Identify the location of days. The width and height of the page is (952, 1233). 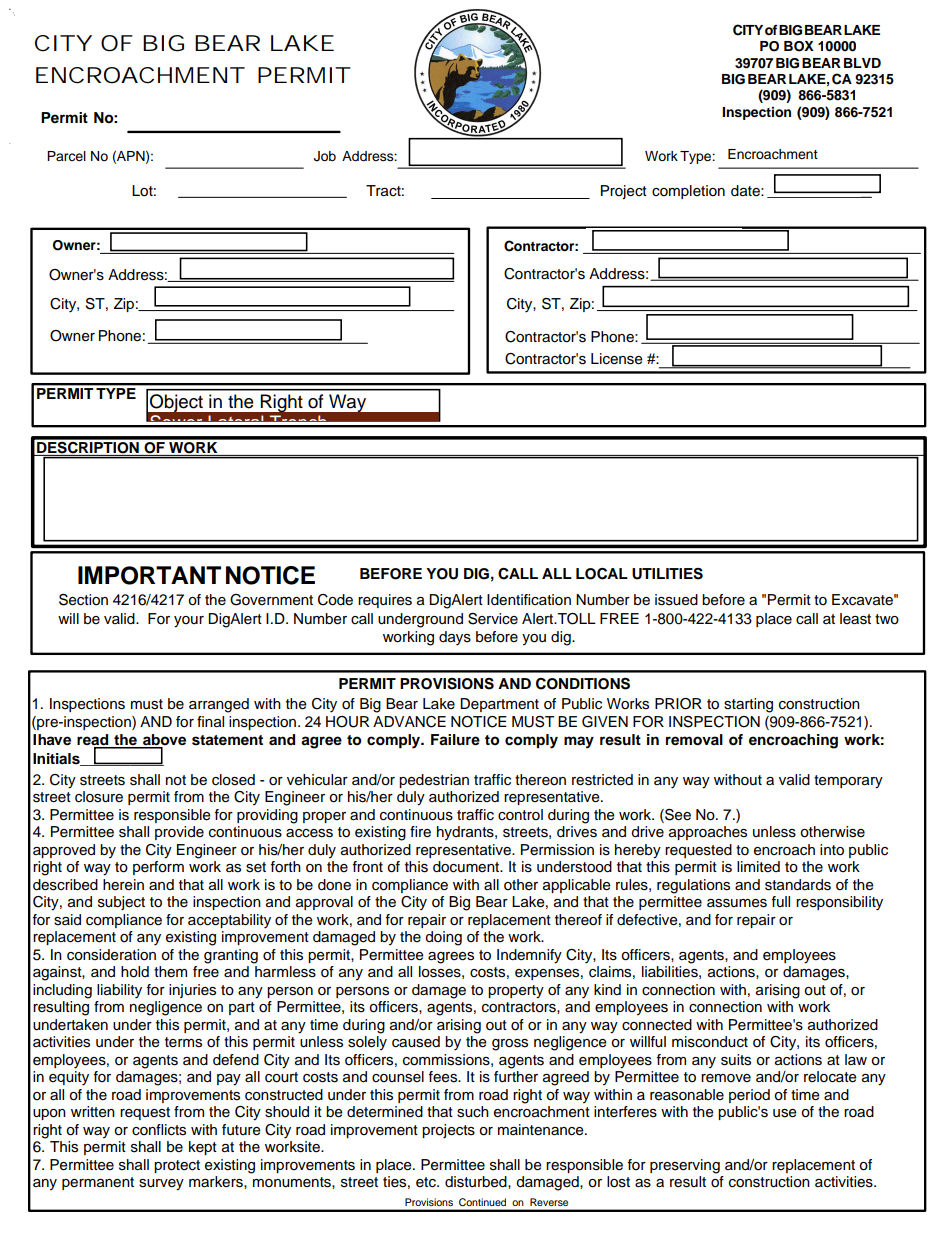
(455, 638).
